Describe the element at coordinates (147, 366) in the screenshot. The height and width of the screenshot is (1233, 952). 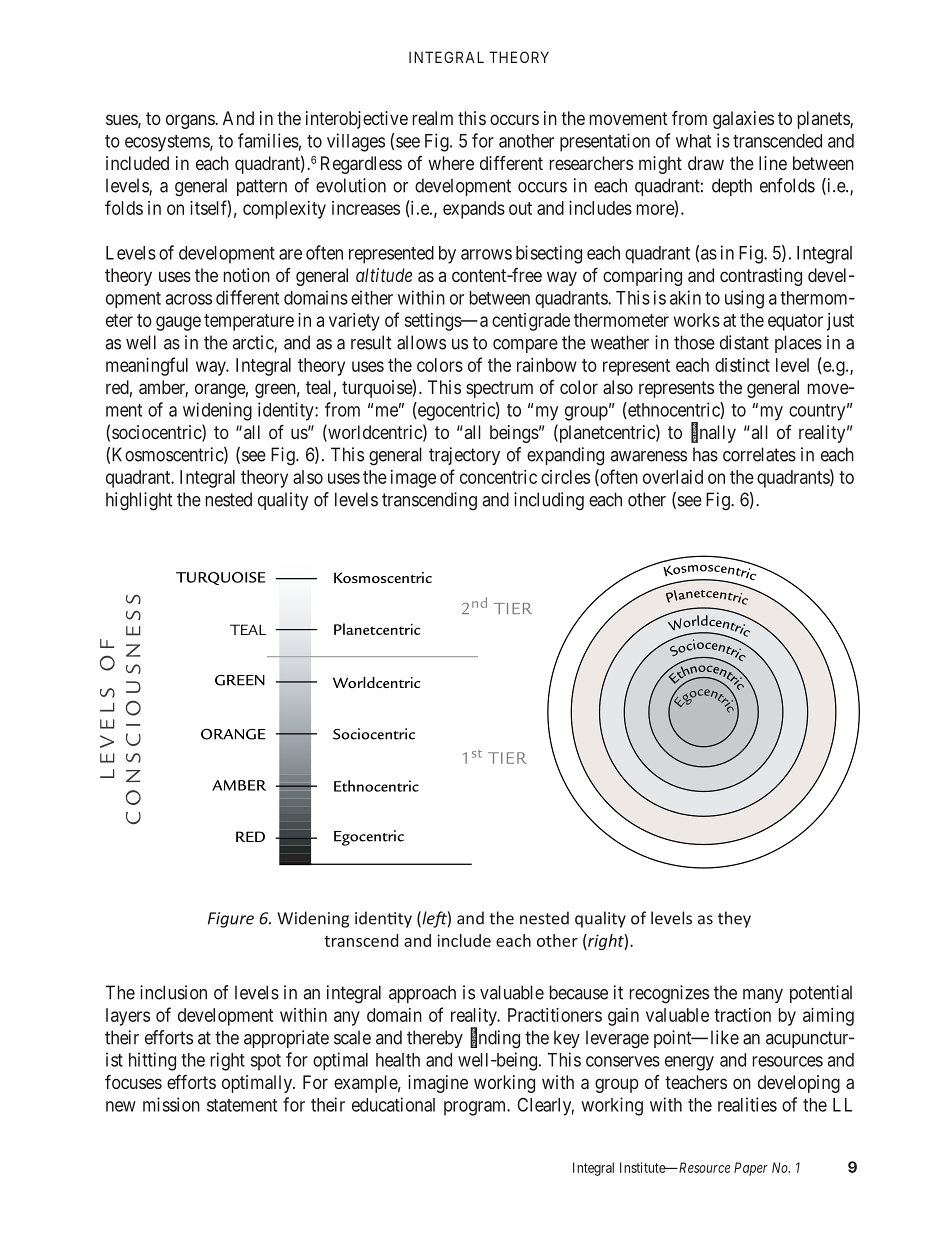
I see `meaningful` at that location.
